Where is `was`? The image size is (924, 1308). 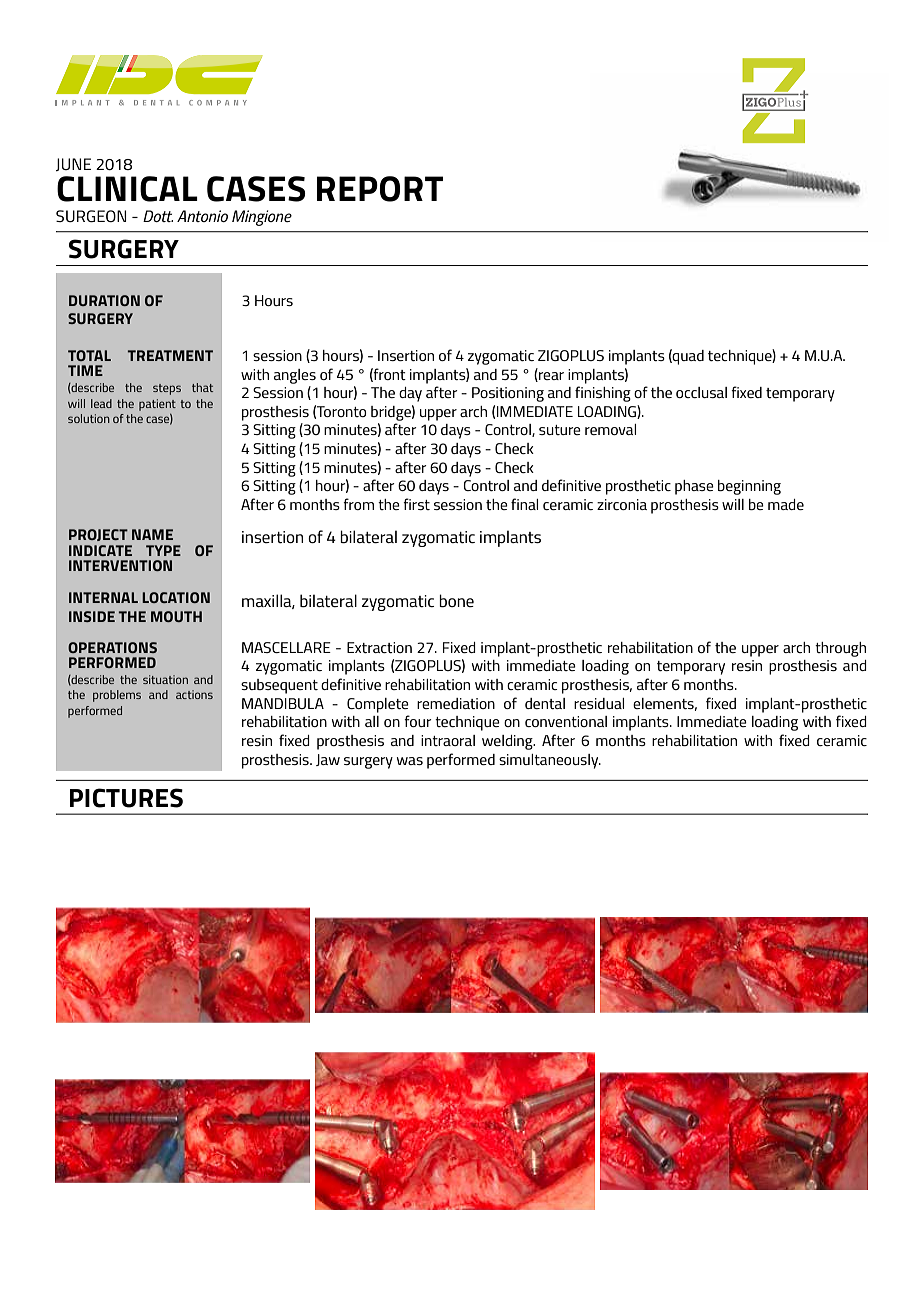 was is located at coordinates (410, 761).
